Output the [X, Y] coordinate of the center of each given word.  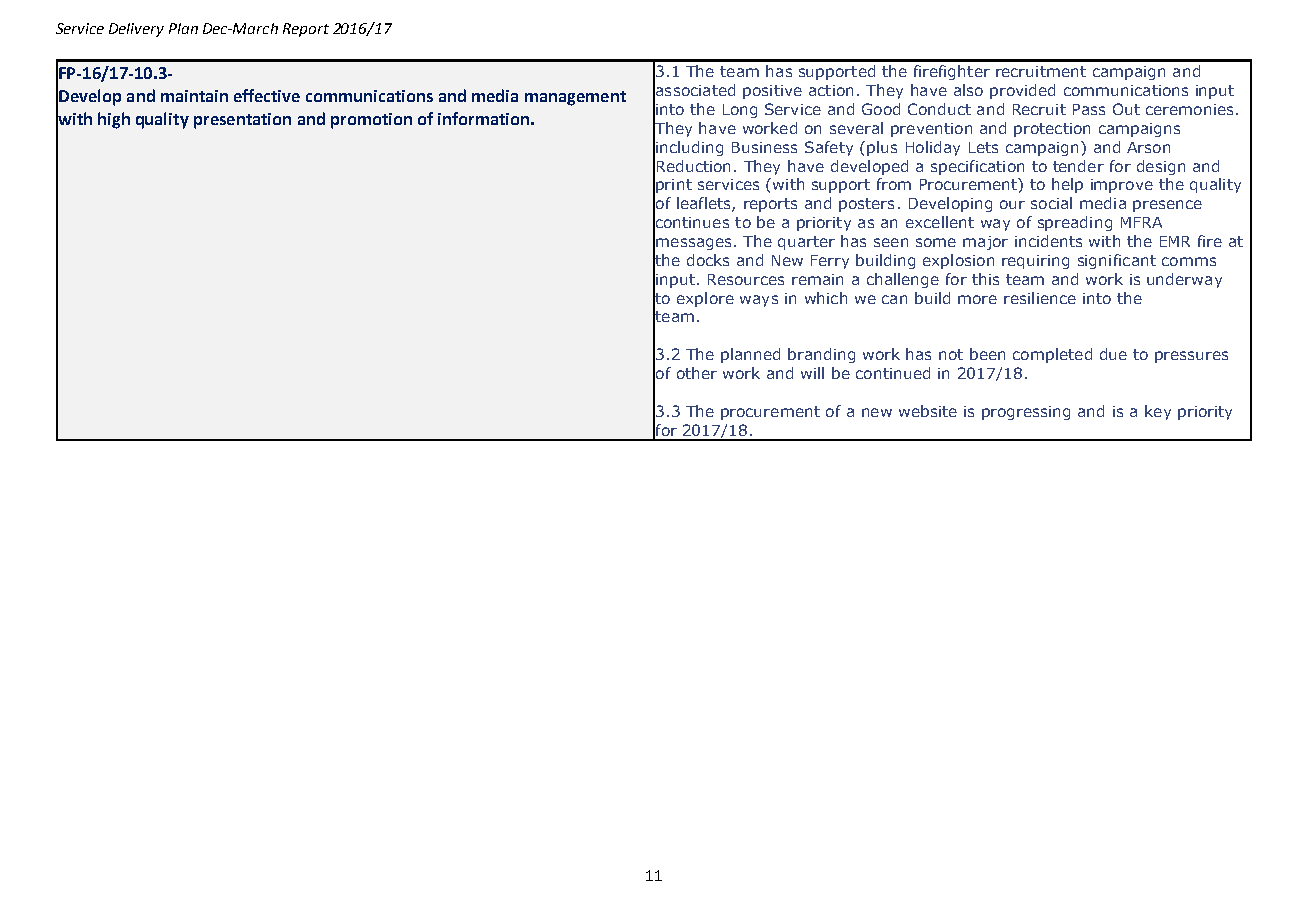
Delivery [136, 30]
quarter [806, 243]
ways [759, 301]
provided [1022, 91]
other [697, 373]
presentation [242, 121]
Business [764, 147]
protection [1052, 130]
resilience [1040, 298]
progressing [1026, 413]
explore [705, 299]
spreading [1075, 223]
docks [708, 260]
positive [772, 92]
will [812, 373]
